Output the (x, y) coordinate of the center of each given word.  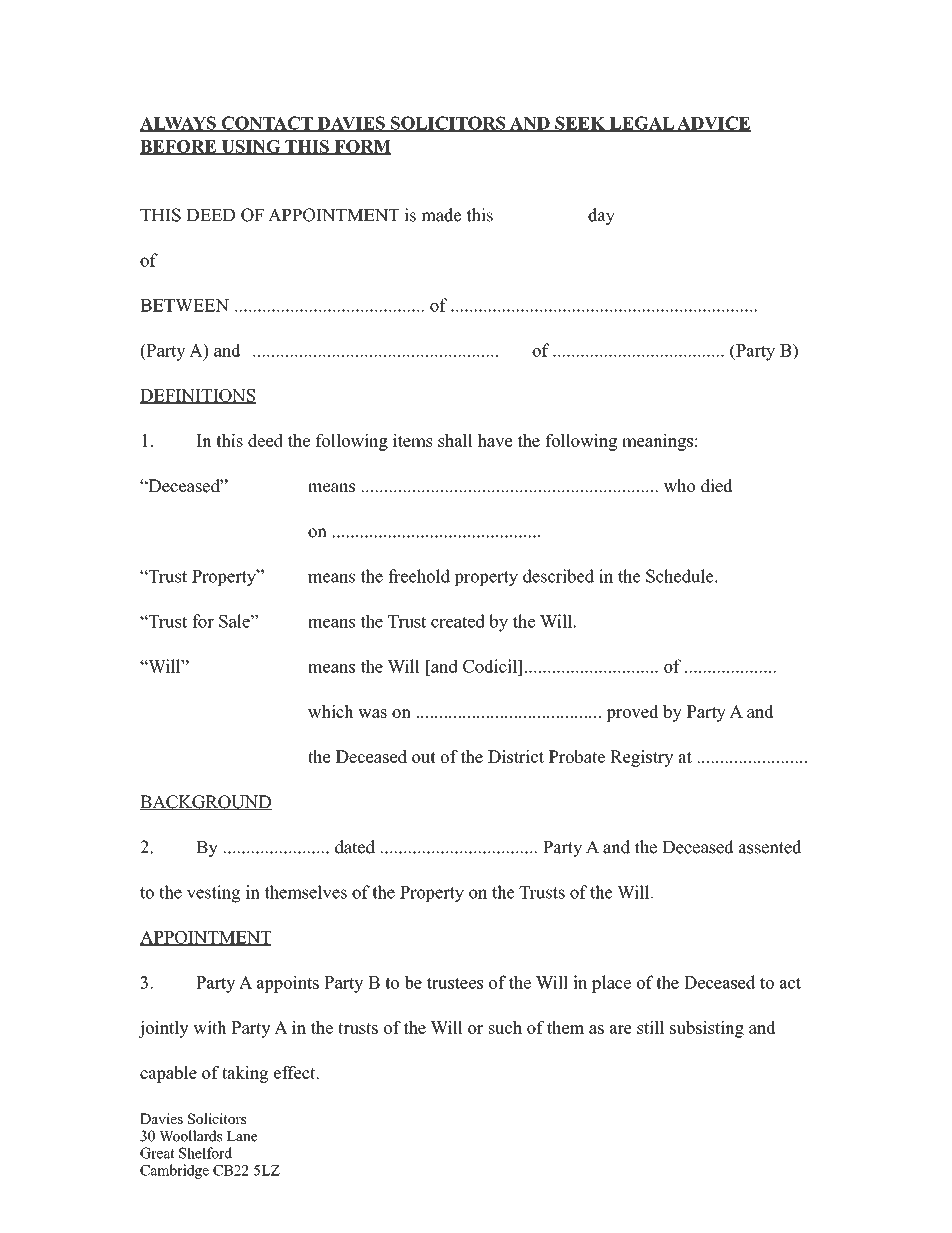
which (331, 711)
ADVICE (713, 124)
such (505, 1027)
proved (632, 713)
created (458, 621)
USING (251, 147)
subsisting (707, 1029)
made (441, 215)
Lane (242, 1136)
